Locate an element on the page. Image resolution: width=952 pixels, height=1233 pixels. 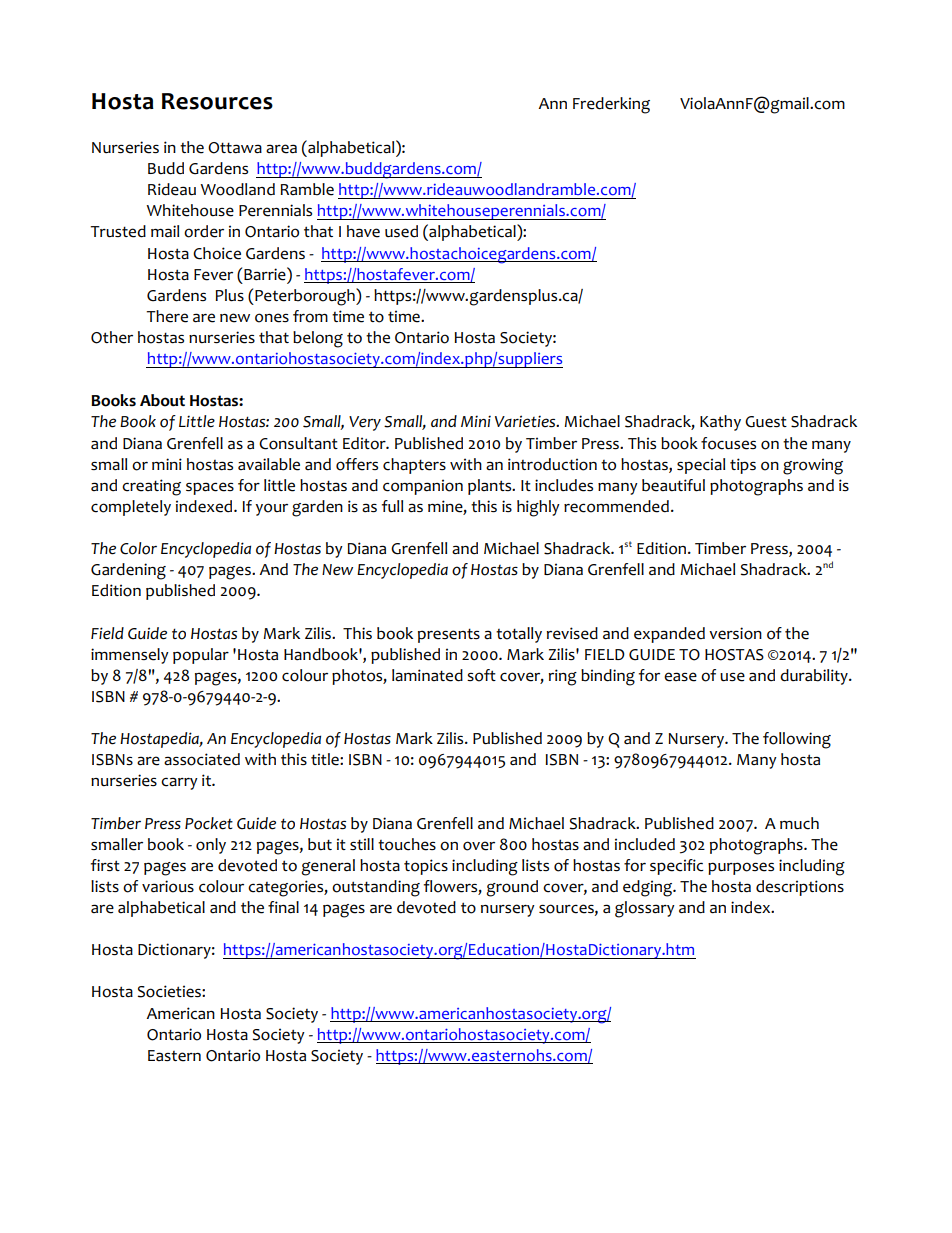
have is located at coordinates (363, 231).
